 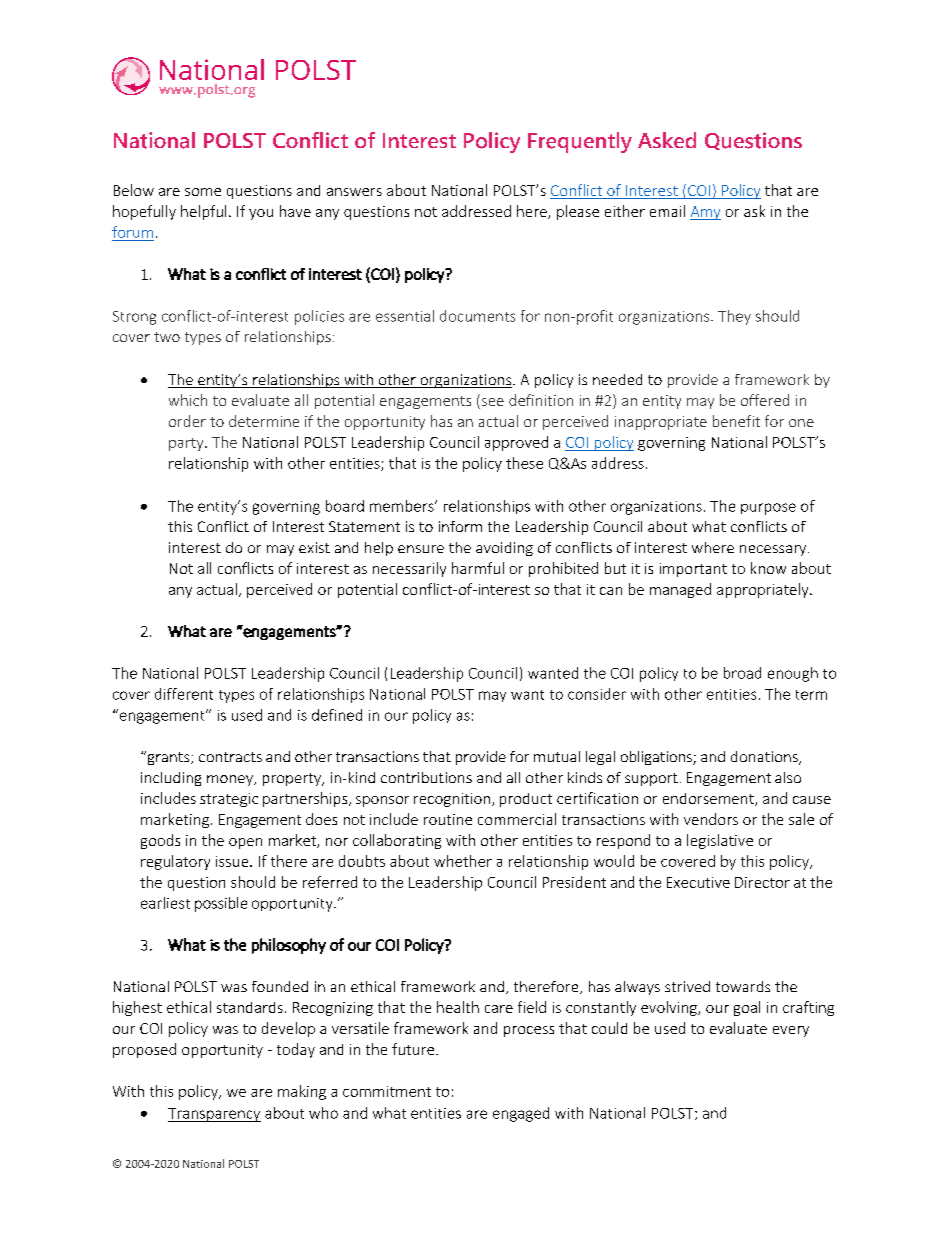 What do you see at coordinates (478, 568) in the image?
I see `harmful` at bounding box center [478, 568].
